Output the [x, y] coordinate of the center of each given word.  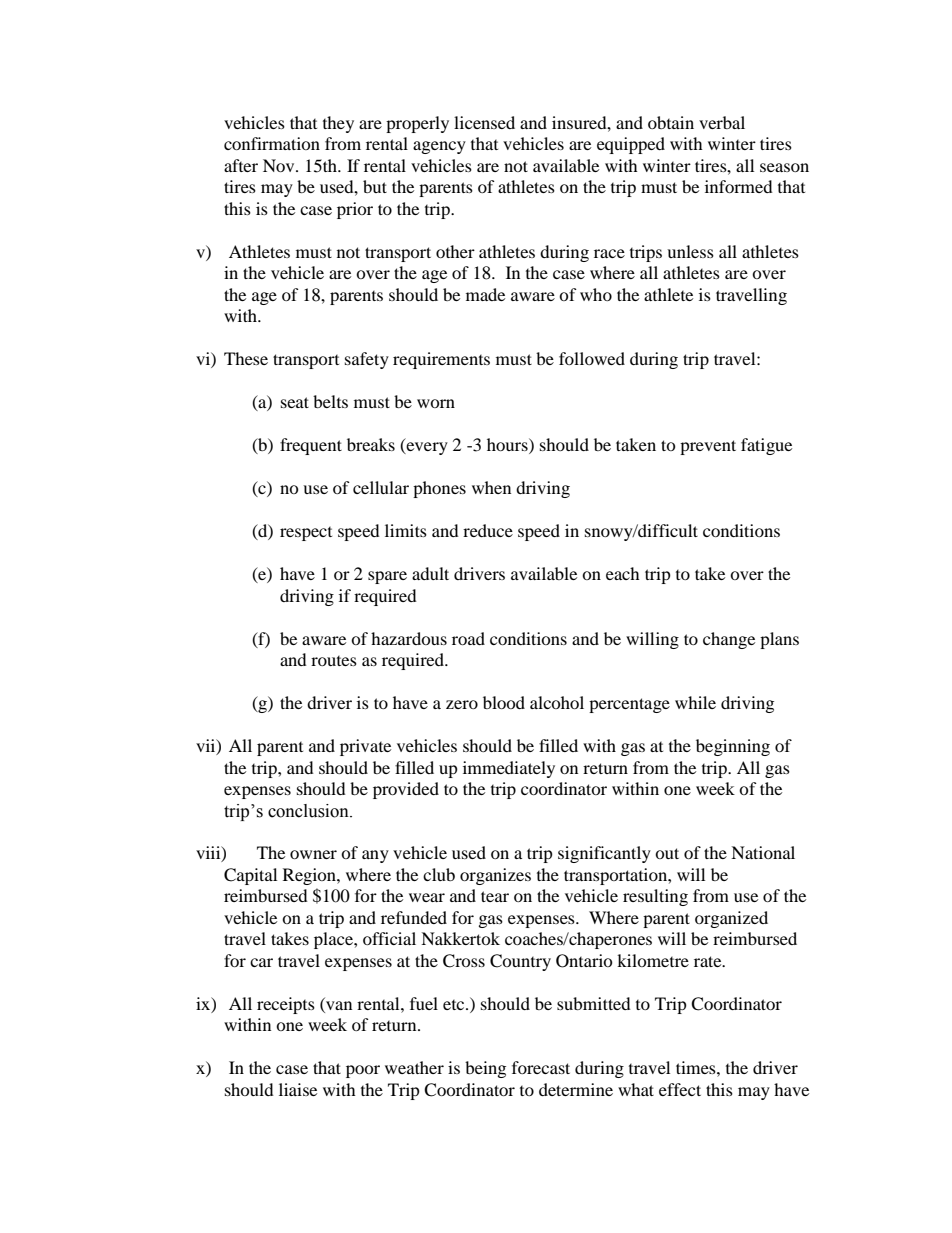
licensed [484, 122]
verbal [722, 122]
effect [680, 1089]
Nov [280, 165]
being [485, 1069]
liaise [298, 1089]
